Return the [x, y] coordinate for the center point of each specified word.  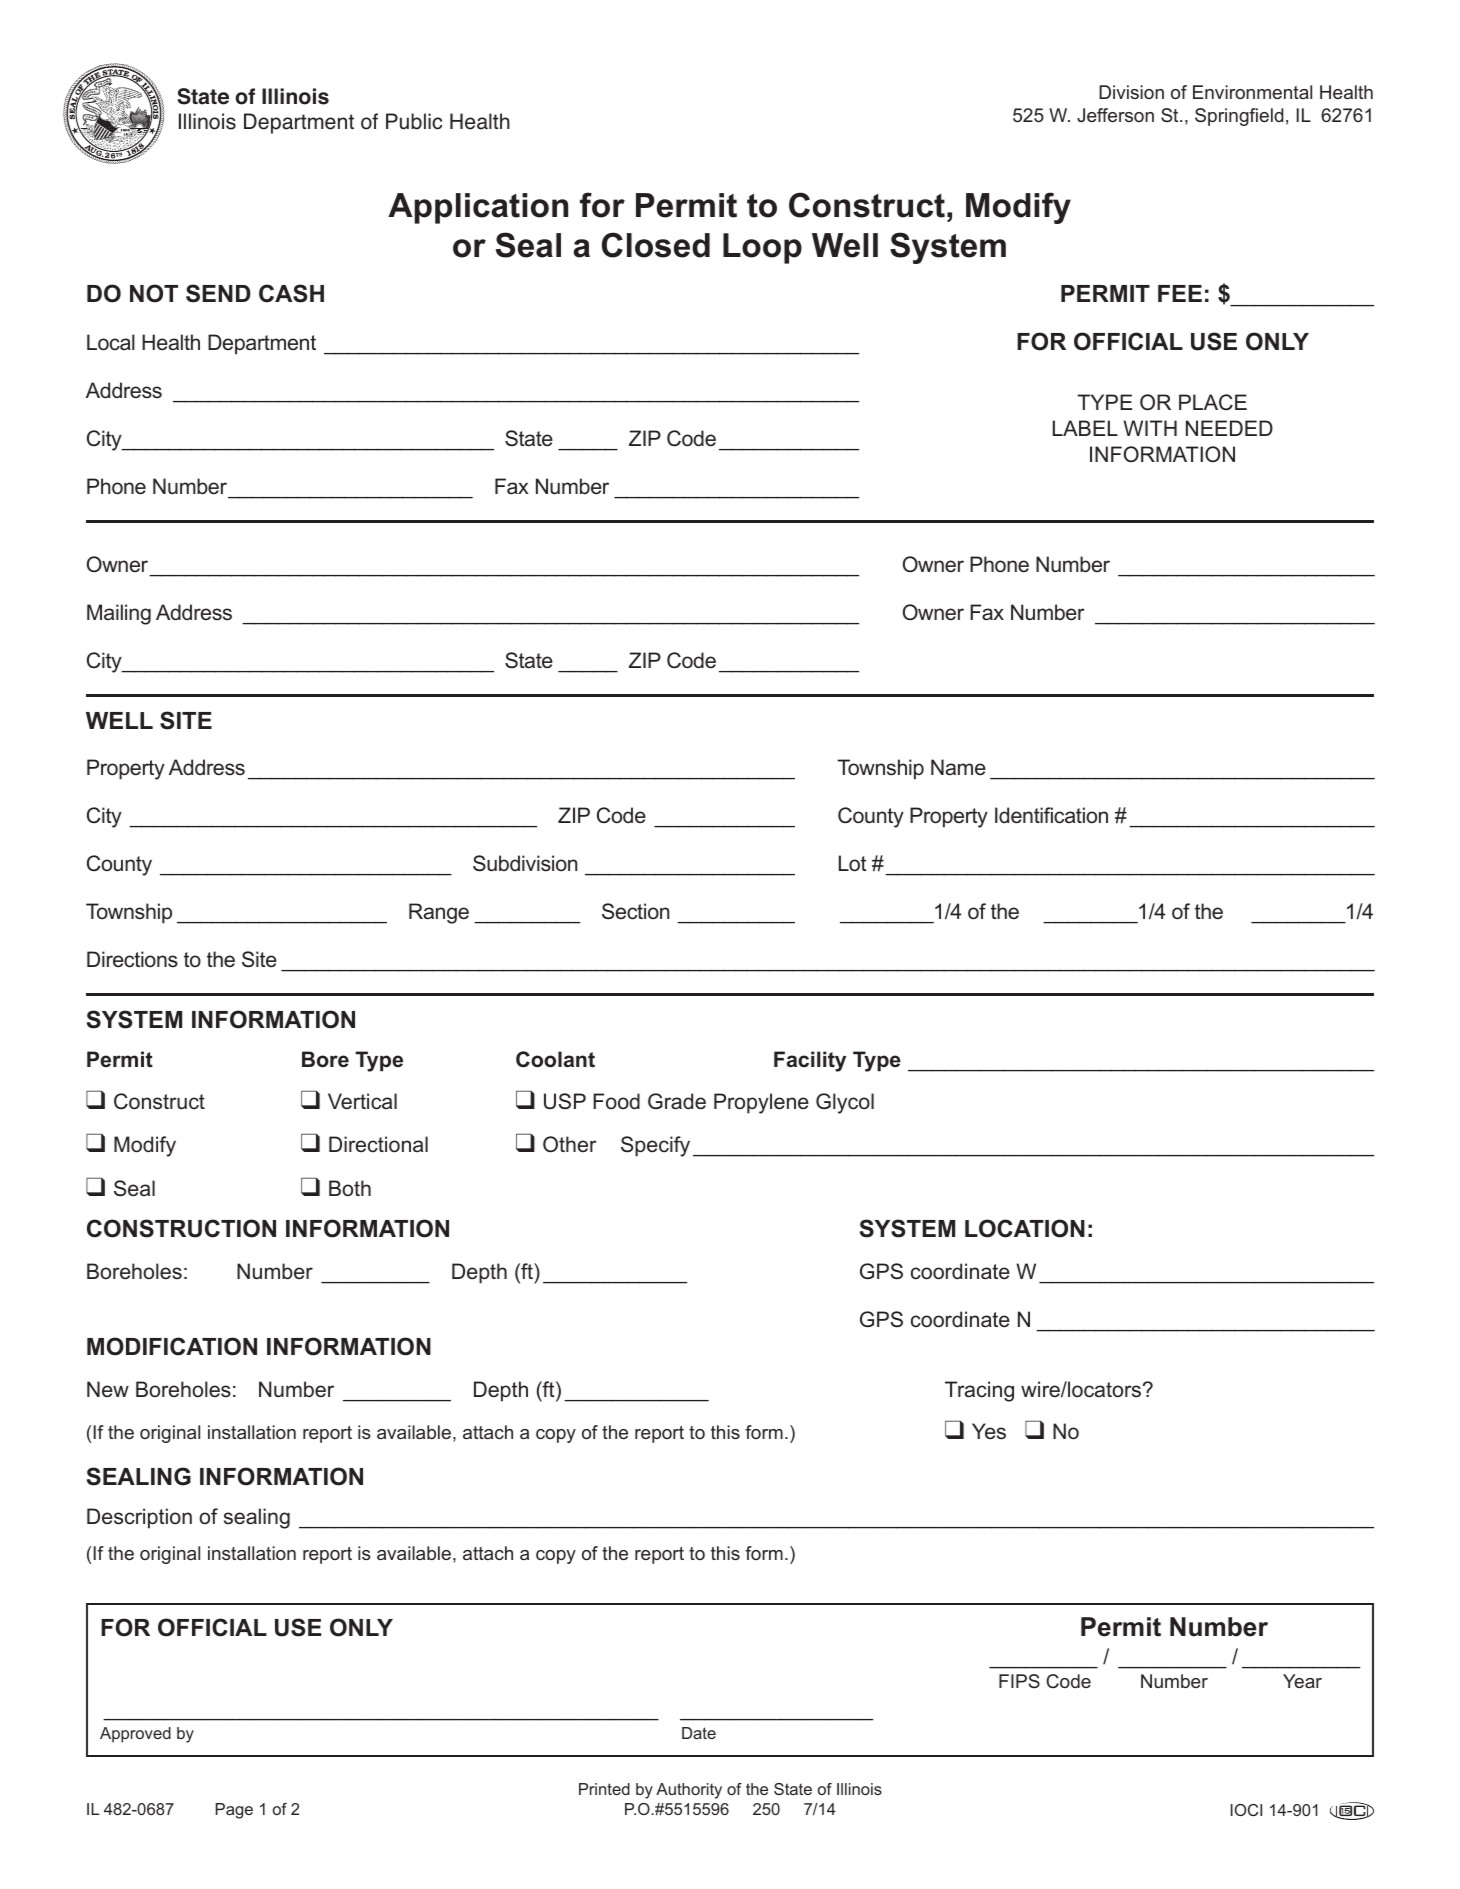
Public [414, 121]
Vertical [362, 1101]
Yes [989, 1431]
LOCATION [1025, 1228]
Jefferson [1115, 115]
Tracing [979, 1391]
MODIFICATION [172, 1346]
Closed [656, 245]
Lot [853, 863]
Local [111, 342]
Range [439, 913]
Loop [762, 248]
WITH [1150, 428]
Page [234, 1811]
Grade [677, 1101]
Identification [1051, 815]
